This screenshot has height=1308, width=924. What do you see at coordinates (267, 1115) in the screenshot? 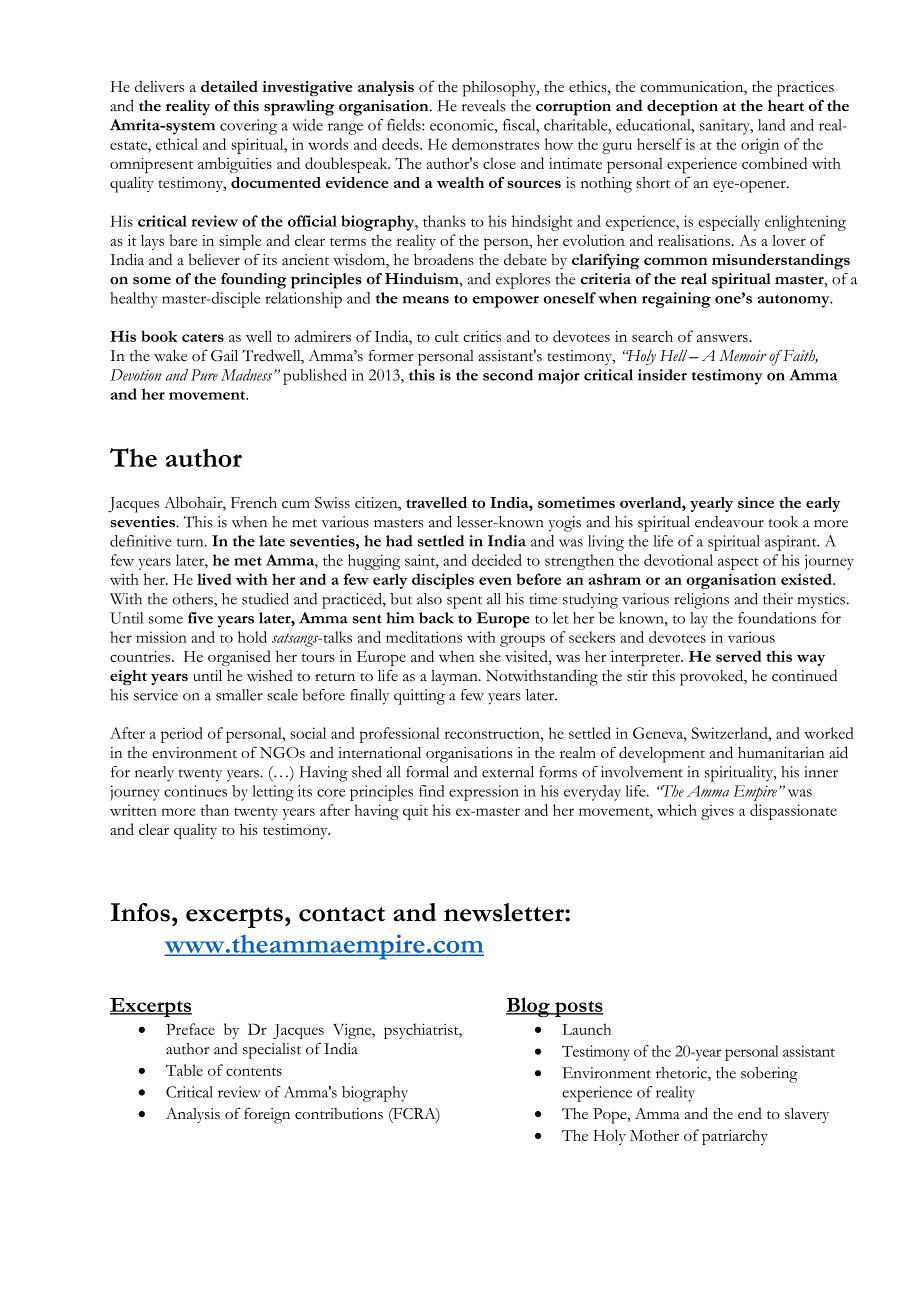
I see `foreign` at bounding box center [267, 1115].
